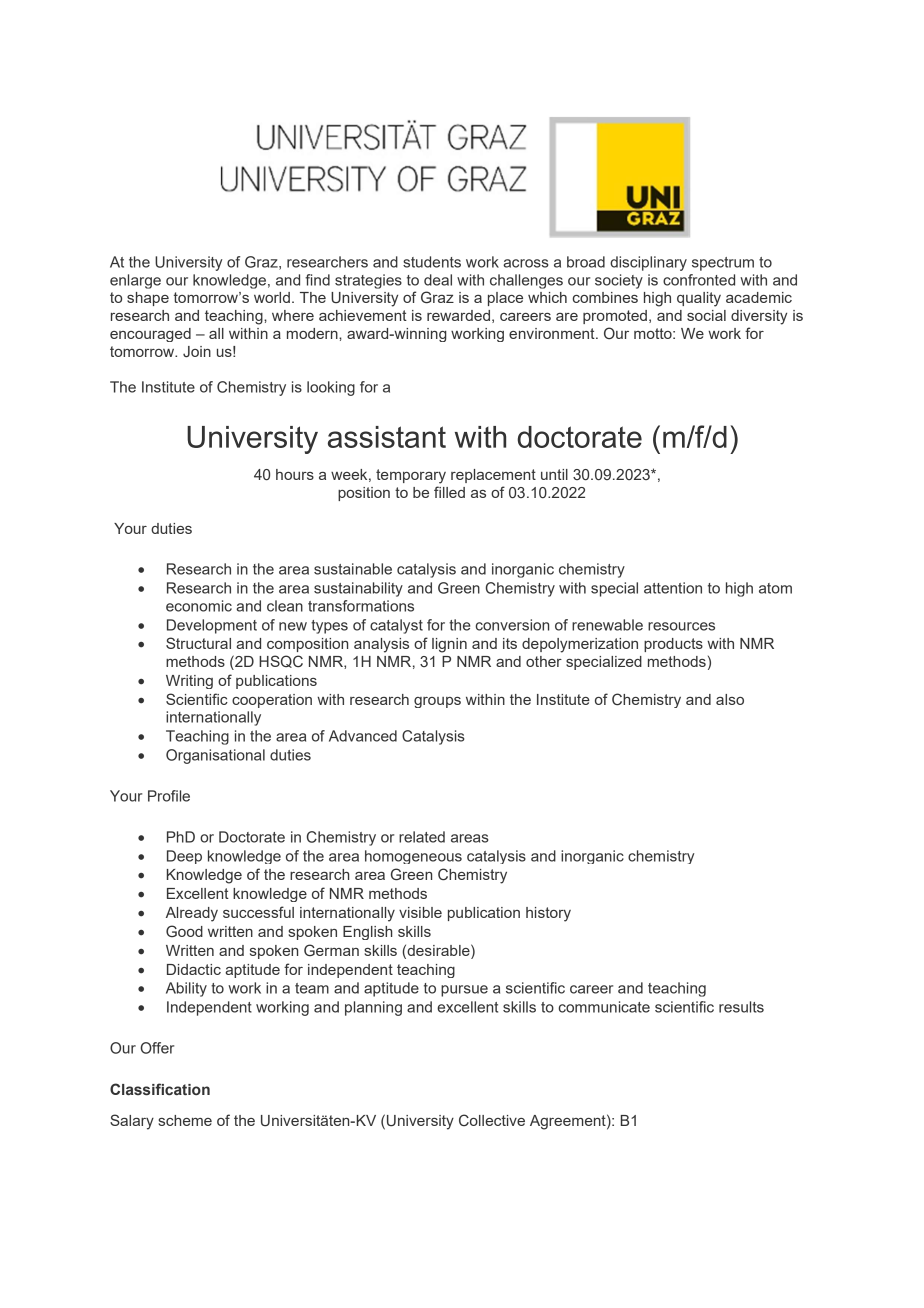 This screenshot has height=1308, width=924. Describe the element at coordinates (438, 280) in the screenshot. I see `deal` at that location.
